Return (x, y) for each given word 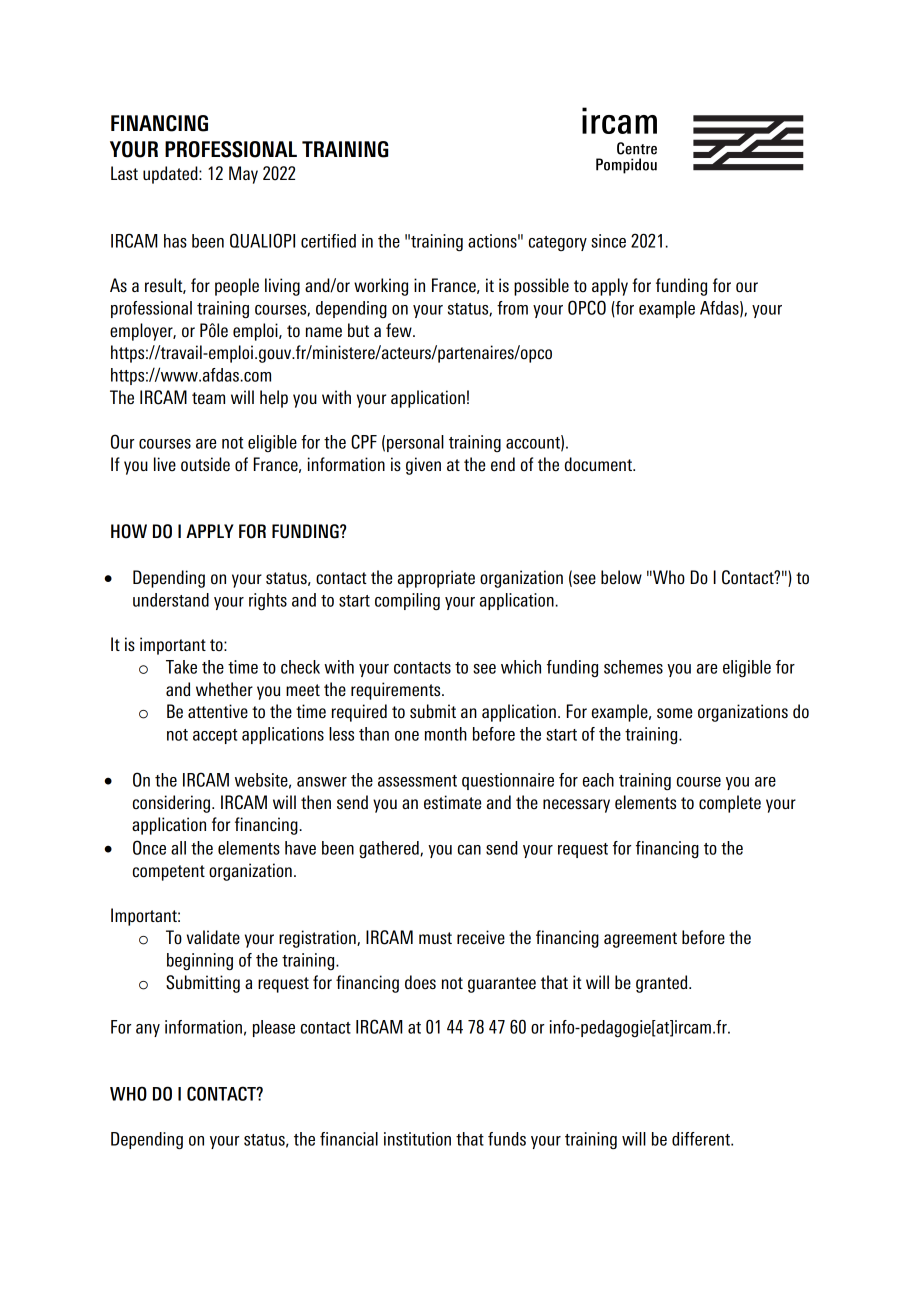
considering (173, 804)
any (148, 1030)
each (598, 780)
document (599, 464)
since (608, 241)
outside (205, 464)
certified (328, 241)
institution (417, 1139)
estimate (452, 802)
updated (171, 175)
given (423, 466)
